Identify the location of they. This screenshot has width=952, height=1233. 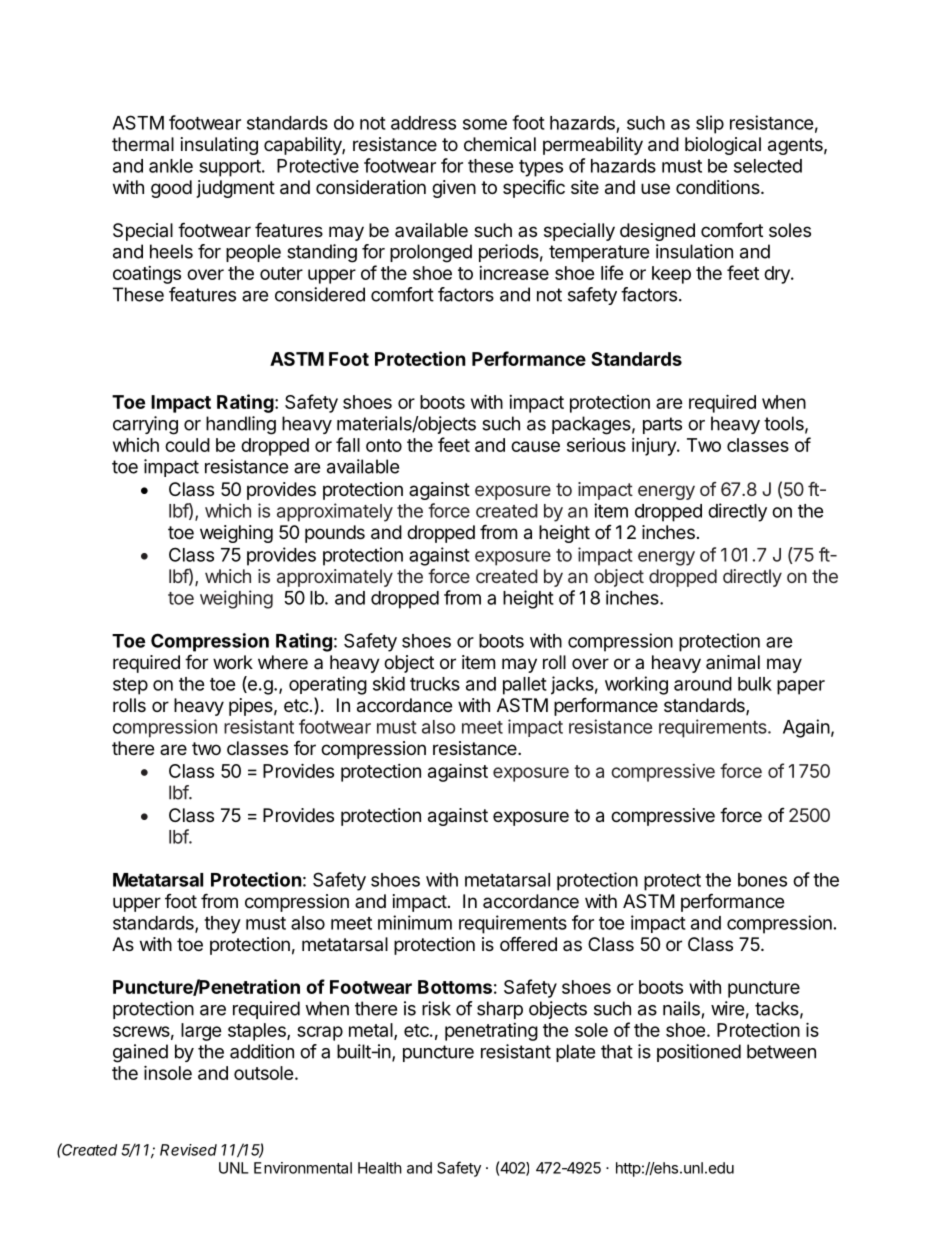
(222, 925).
